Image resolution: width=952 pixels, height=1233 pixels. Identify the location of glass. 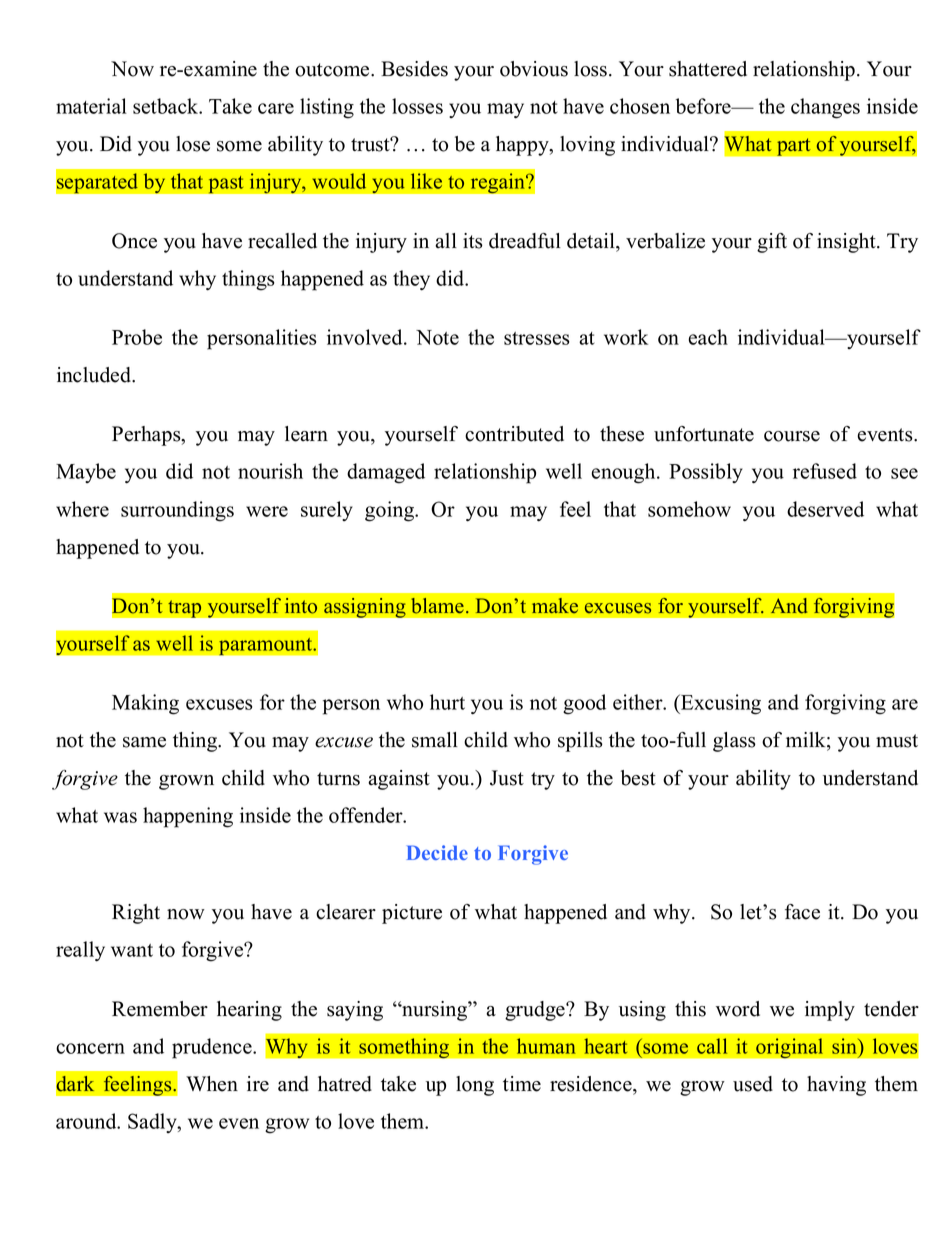
(734, 742).
